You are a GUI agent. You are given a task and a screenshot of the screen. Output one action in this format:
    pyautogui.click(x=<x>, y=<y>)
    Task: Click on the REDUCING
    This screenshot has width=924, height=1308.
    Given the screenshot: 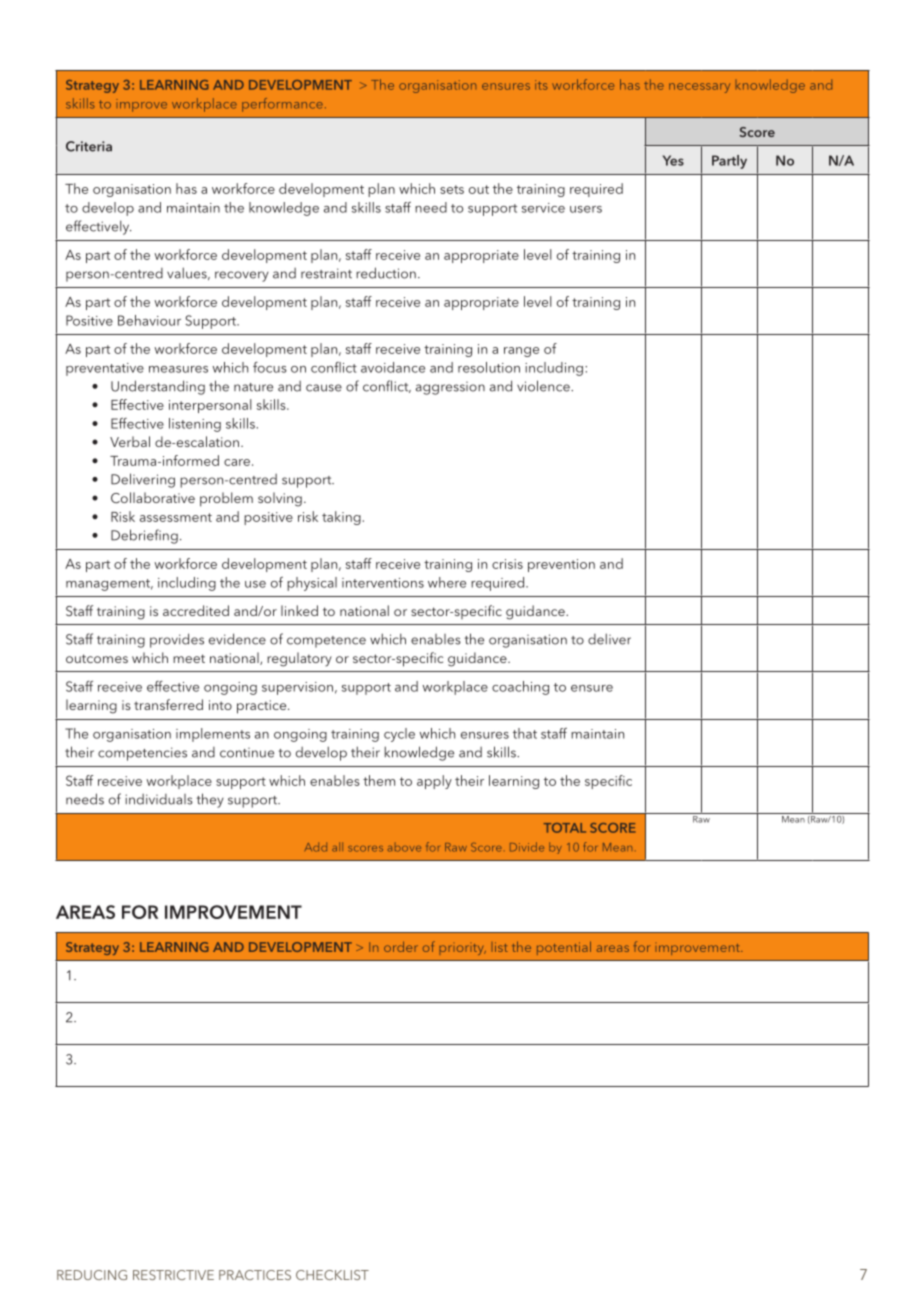 What is the action you would take?
    pyautogui.click(x=92, y=1275)
